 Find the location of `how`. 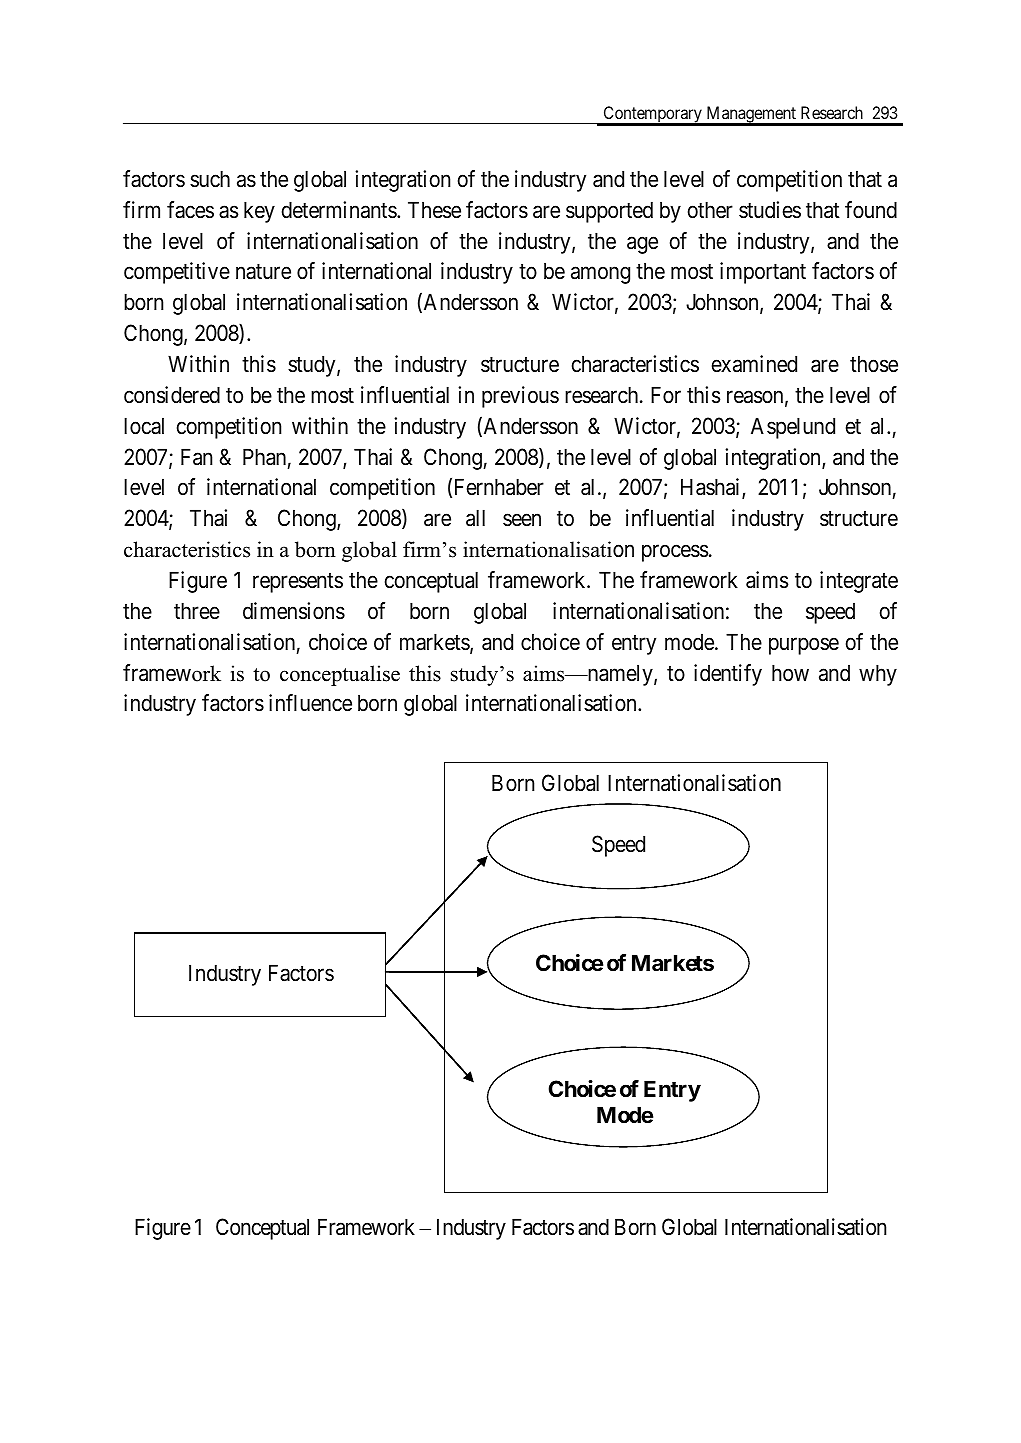

how is located at coordinates (790, 672).
